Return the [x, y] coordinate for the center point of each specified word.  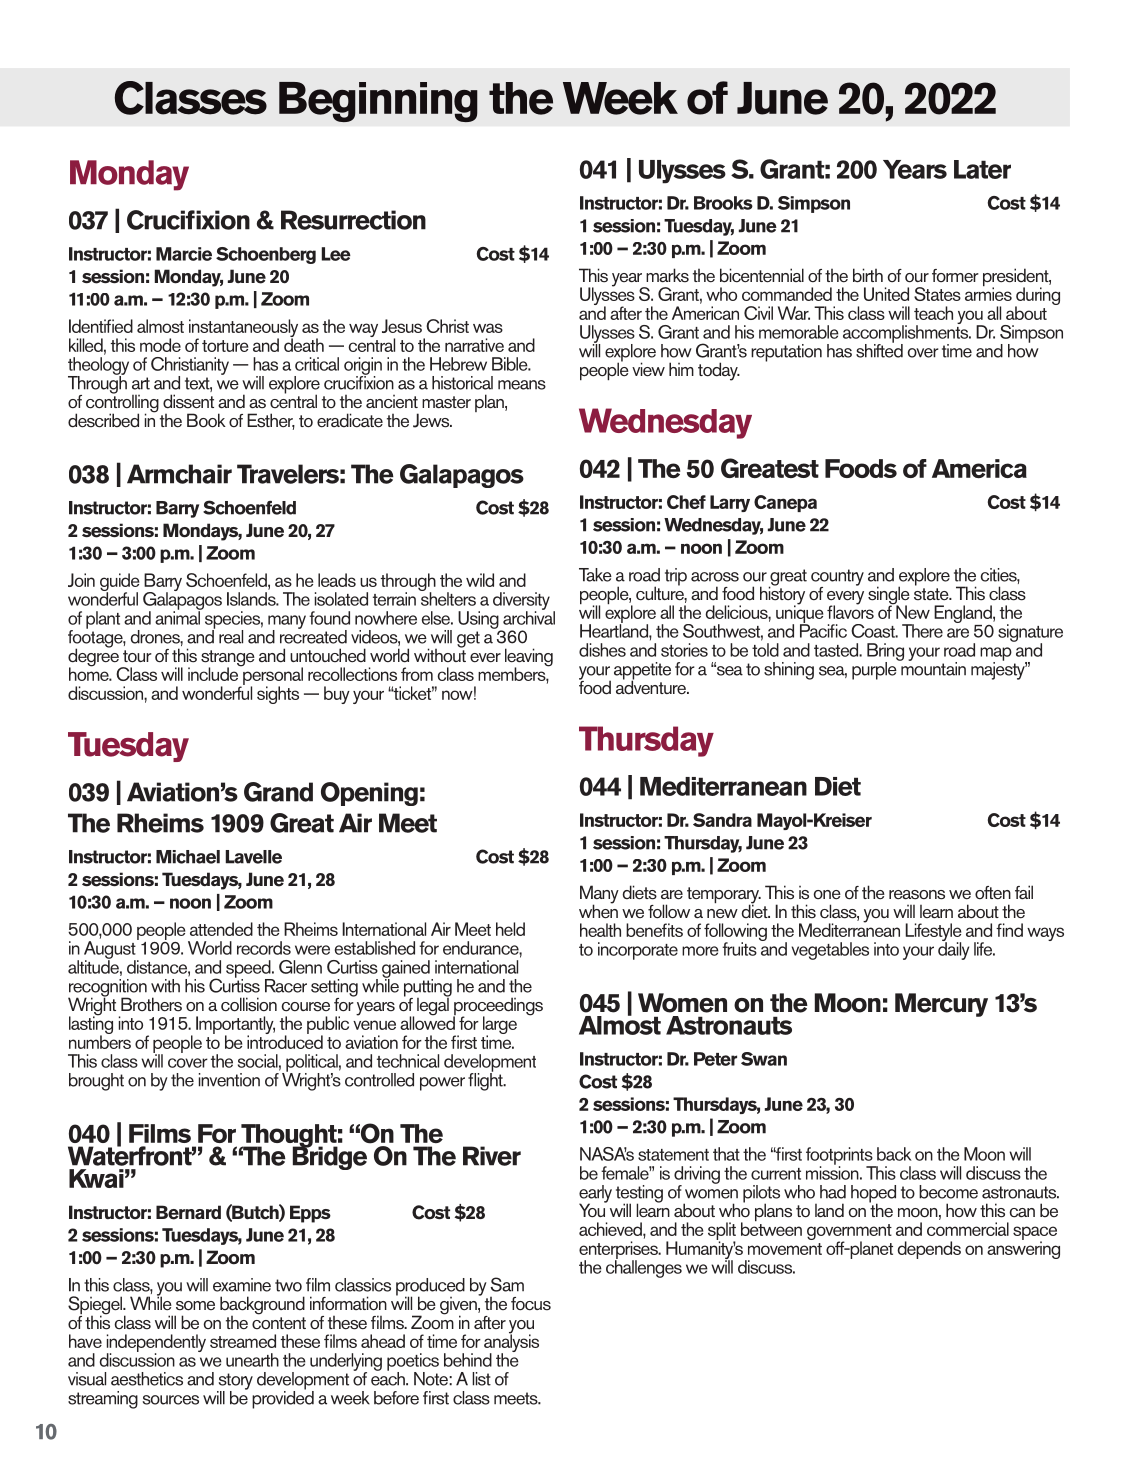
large [500, 1026]
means [522, 385]
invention [229, 1080]
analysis [511, 1343]
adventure [652, 686]
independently [156, 1344]
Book [206, 420]
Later [982, 169]
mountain [932, 667]
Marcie [184, 254]
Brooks [723, 203]
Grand [278, 792]
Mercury [941, 1005]
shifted [879, 350]
